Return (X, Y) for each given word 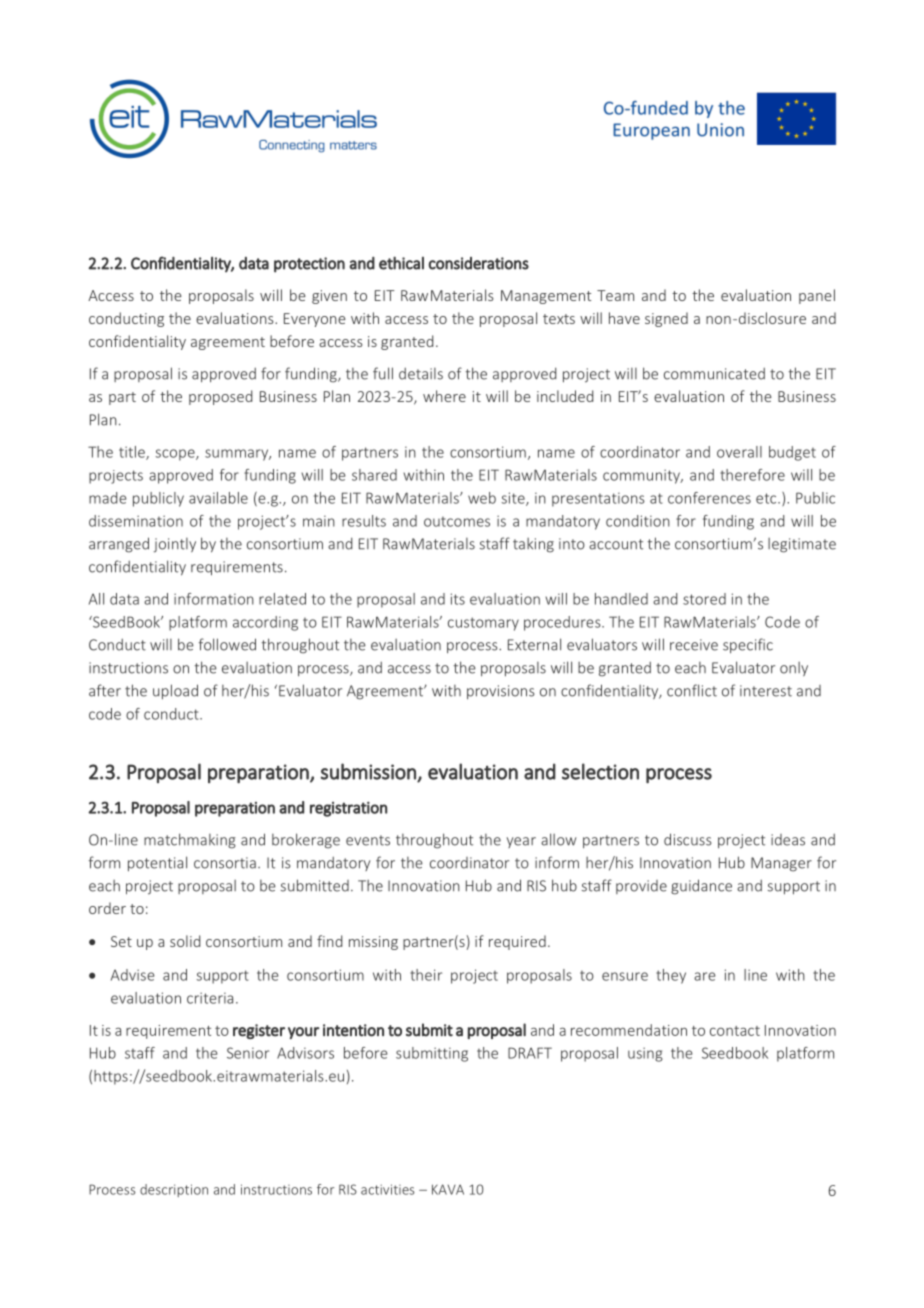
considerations (478, 263)
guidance (701, 887)
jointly (175, 545)
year (521, 842)
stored (704, 599)
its (458, 599)
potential (157, 864)
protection (309, 265)
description (174, 1190)
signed (666, 319)
